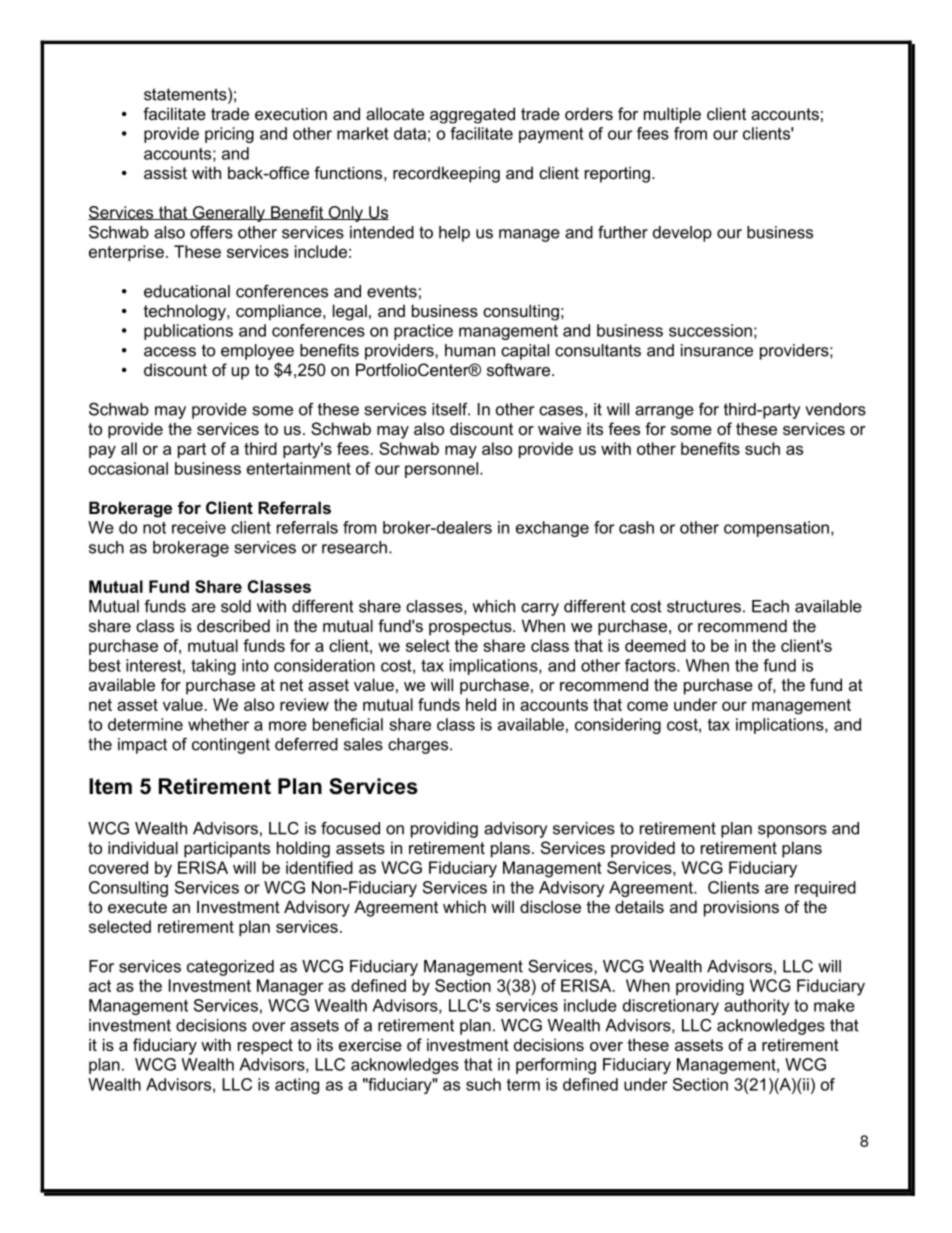 The height and width of the screenshot is (1233, 952). Describe the element at coordinates (470, 350) in the screenshot. I see `human` at that location.
